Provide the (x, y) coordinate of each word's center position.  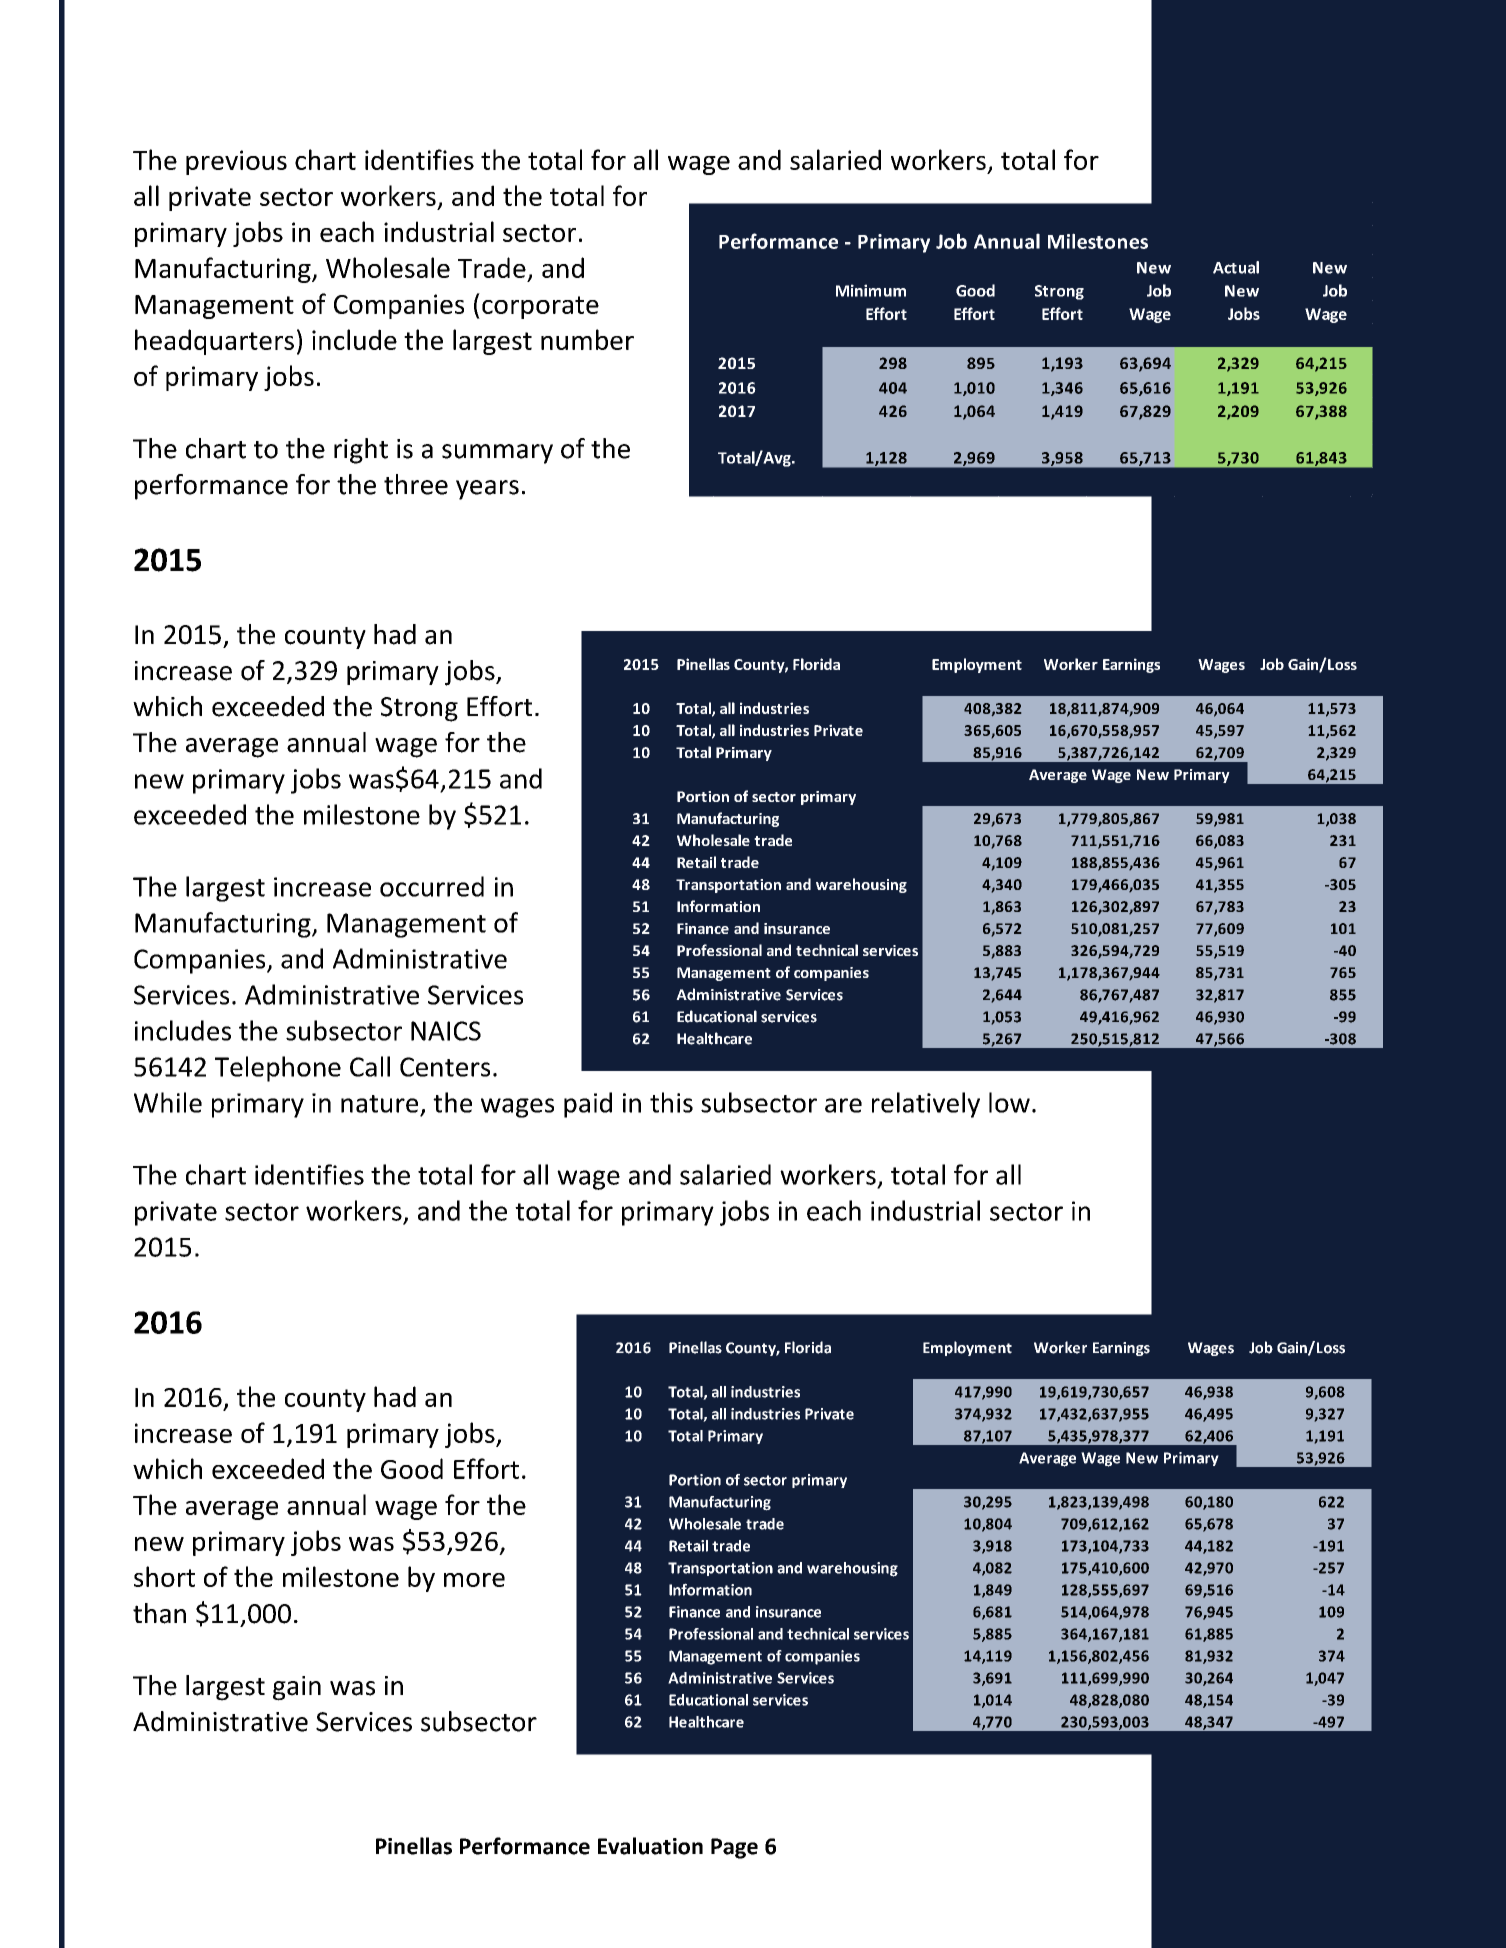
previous (236, 162)
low (1009, 1102)
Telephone (278, 1069)
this (671, 1102)
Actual (1236, 267)
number (587, 339)
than (159, 1613)
